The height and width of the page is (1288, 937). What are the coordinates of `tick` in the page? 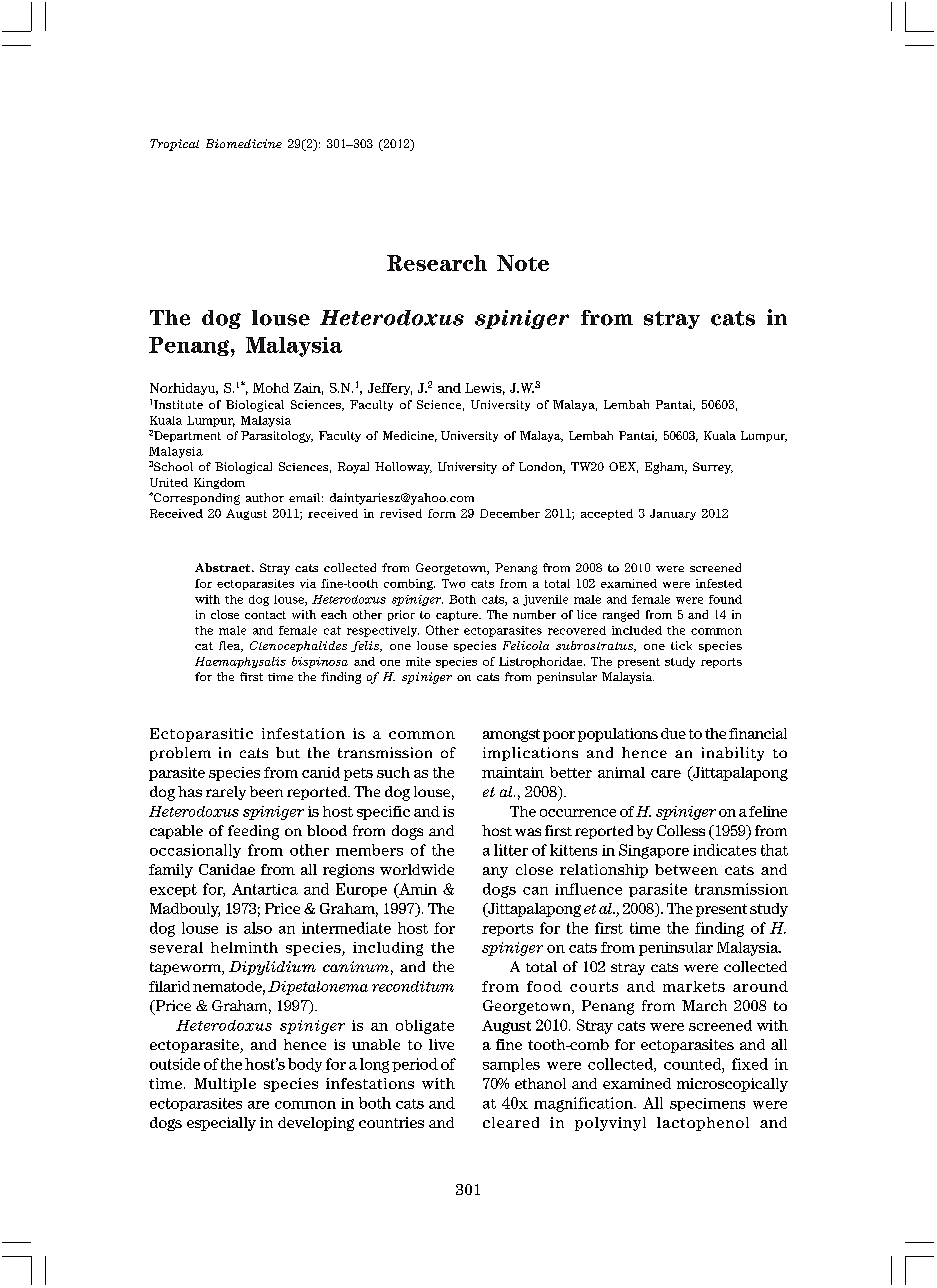 It's located at (681, 645).
